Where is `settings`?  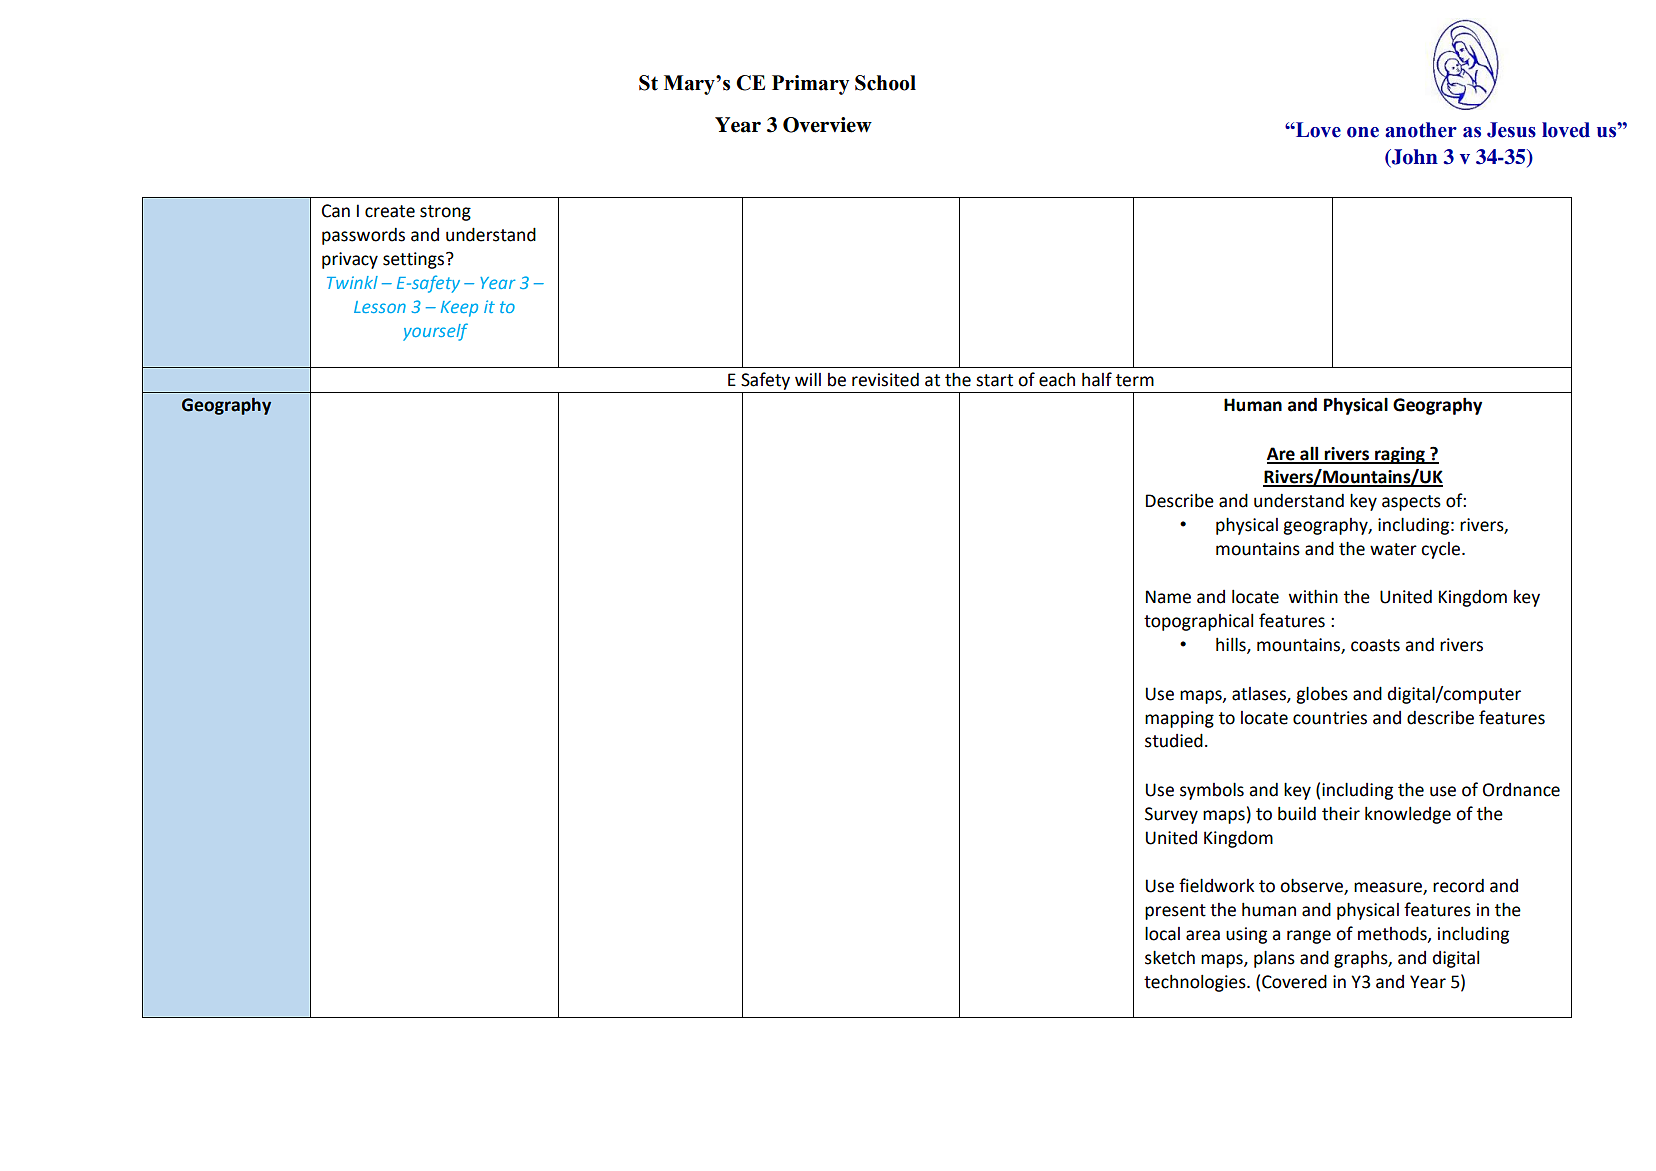
settings is located at coordinates (415, 260).
